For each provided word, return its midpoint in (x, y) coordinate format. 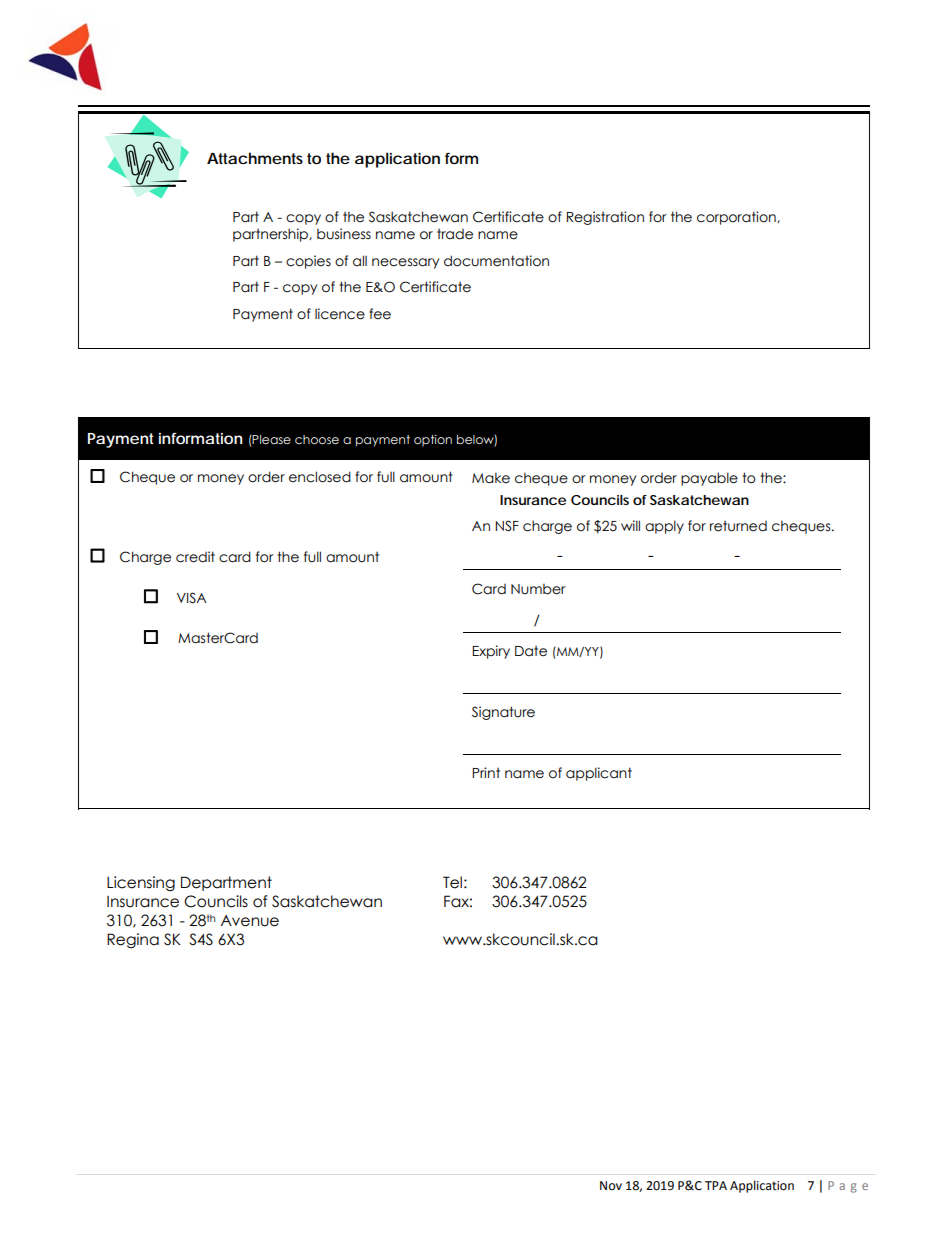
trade (455, 234)
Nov (611, 1186)
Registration (605, 218)
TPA (716, 1185)
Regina (133, 940)
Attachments (255, 158)
